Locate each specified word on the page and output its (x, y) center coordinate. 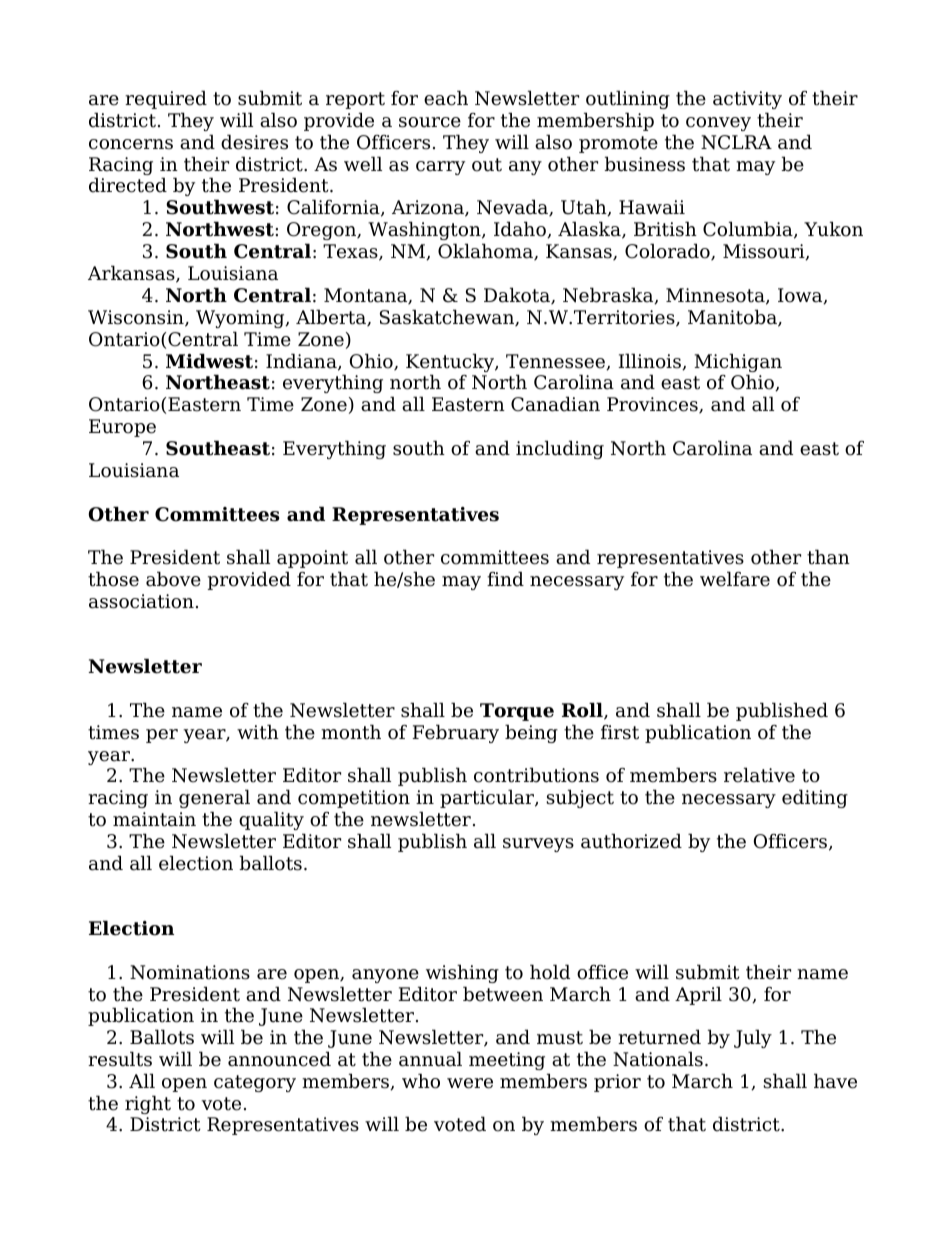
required (166, 99)
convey (718, 124)
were (470, 1083)
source (430, 122)
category (255, 1083)
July (753, 1038)
